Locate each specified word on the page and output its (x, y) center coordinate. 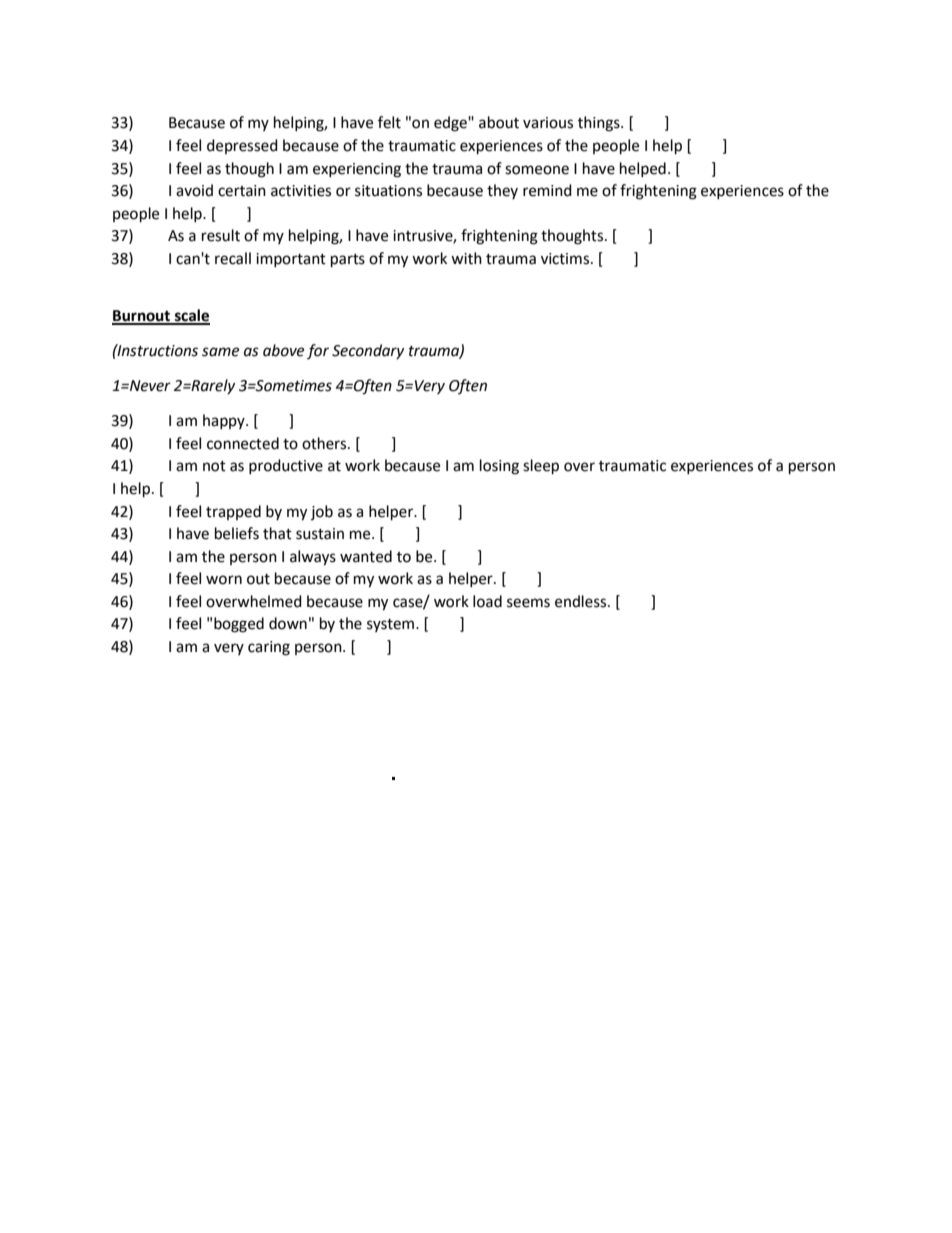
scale (191, 316)
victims (566, 259)
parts (348, 261)
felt (389, 122)
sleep (541, 467)
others (325, 443)
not (214, 466)
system (392, 625)
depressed (242, 146)
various (548, 123)
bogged (239, 625)
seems (528, 603)
